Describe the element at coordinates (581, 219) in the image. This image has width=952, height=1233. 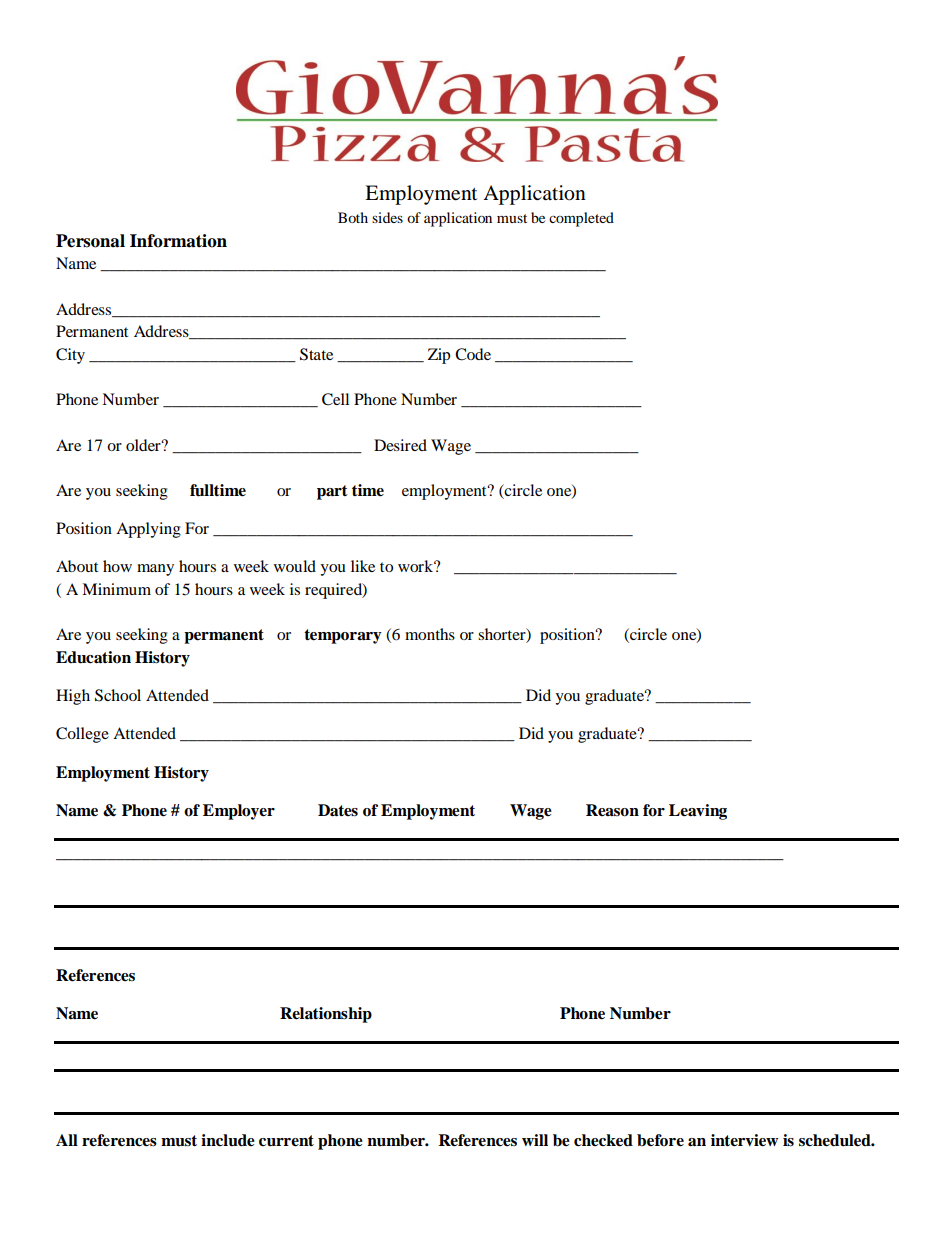
I see `completed` at that location.
